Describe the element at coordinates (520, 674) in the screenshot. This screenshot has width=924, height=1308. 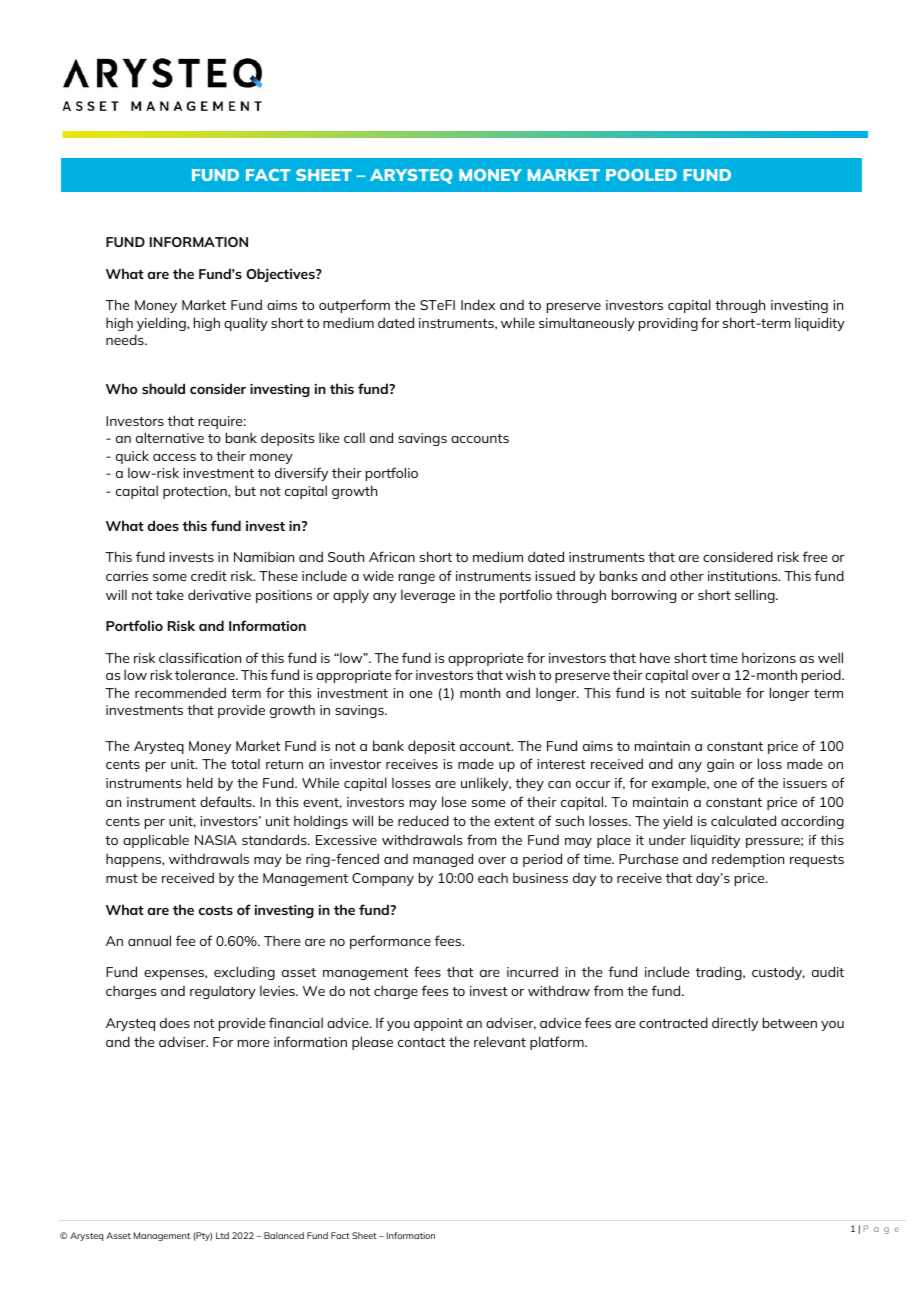
I see `wish` at that location.
